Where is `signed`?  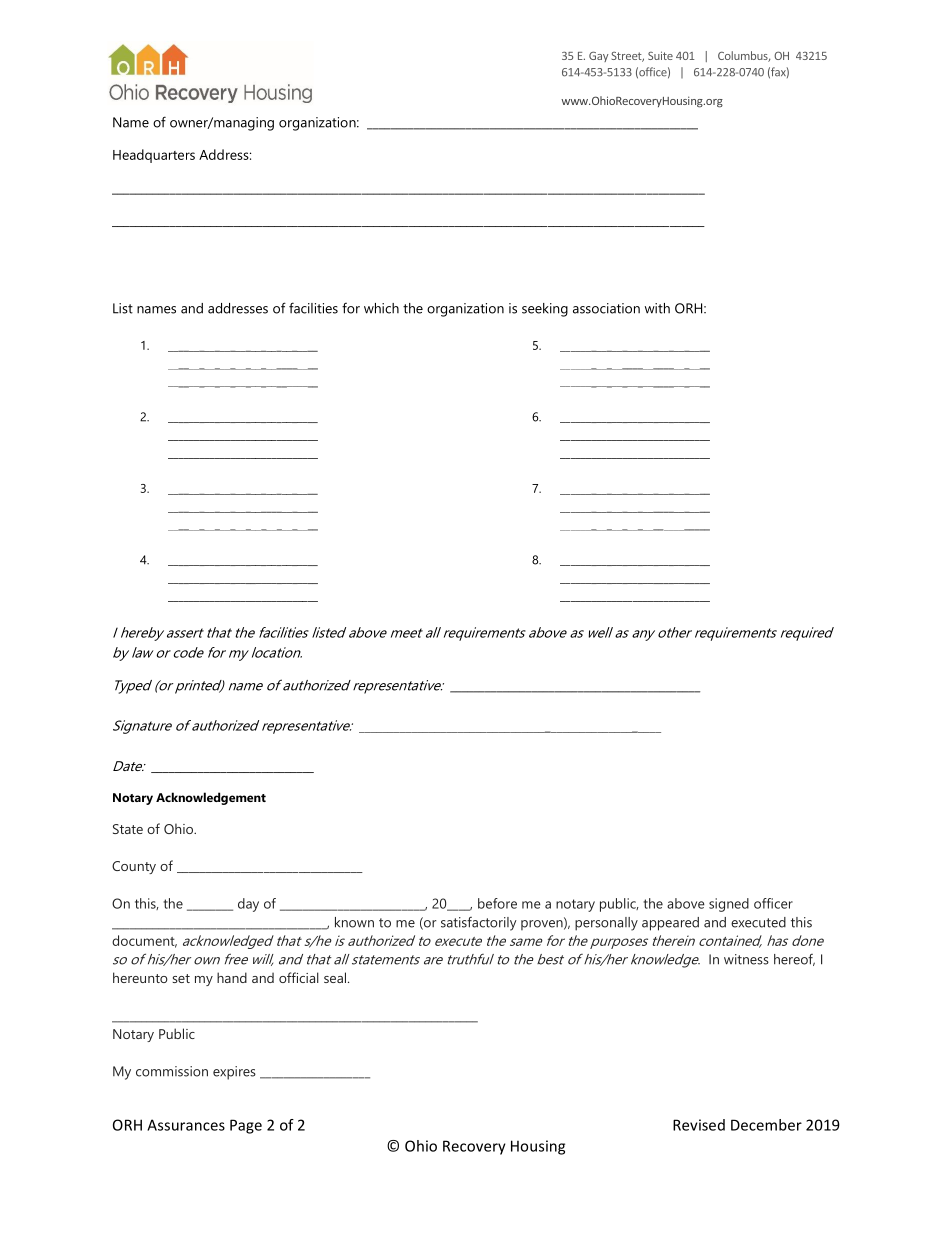 signed is located at coordinates (729, 905).
